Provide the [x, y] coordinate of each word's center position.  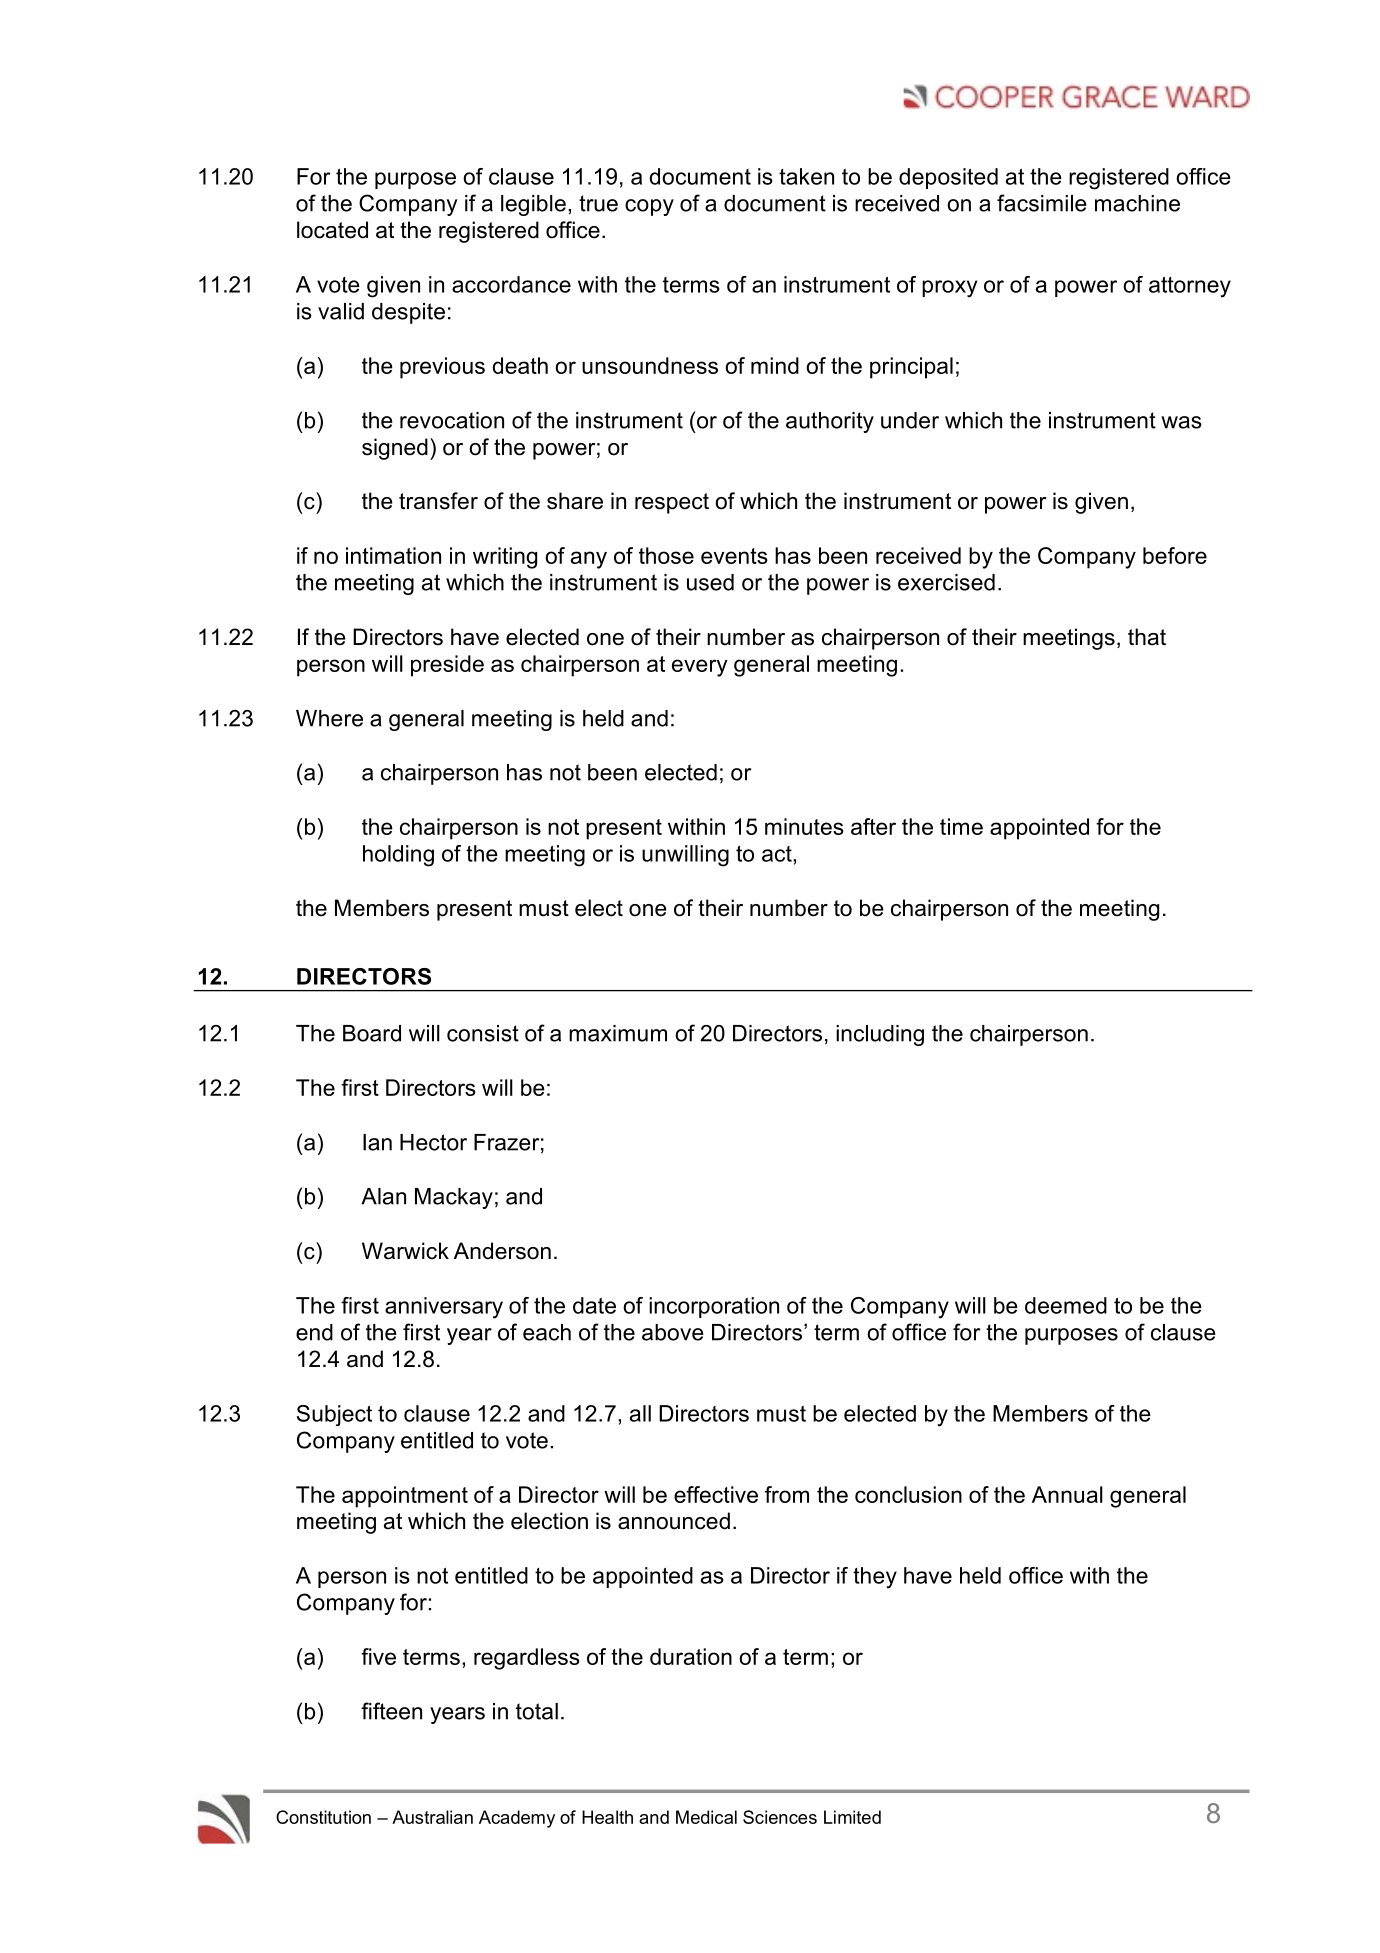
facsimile [1042, 203]
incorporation [714, 1307]
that [1147, 637]
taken [806, 176]
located [332, 230]
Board [372, 1033]
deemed [1066, 1305]
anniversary [444, 1308]
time [961, 826]
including [880, 1035]
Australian [432, 1817]
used [710, 582]
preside [447, 666]
